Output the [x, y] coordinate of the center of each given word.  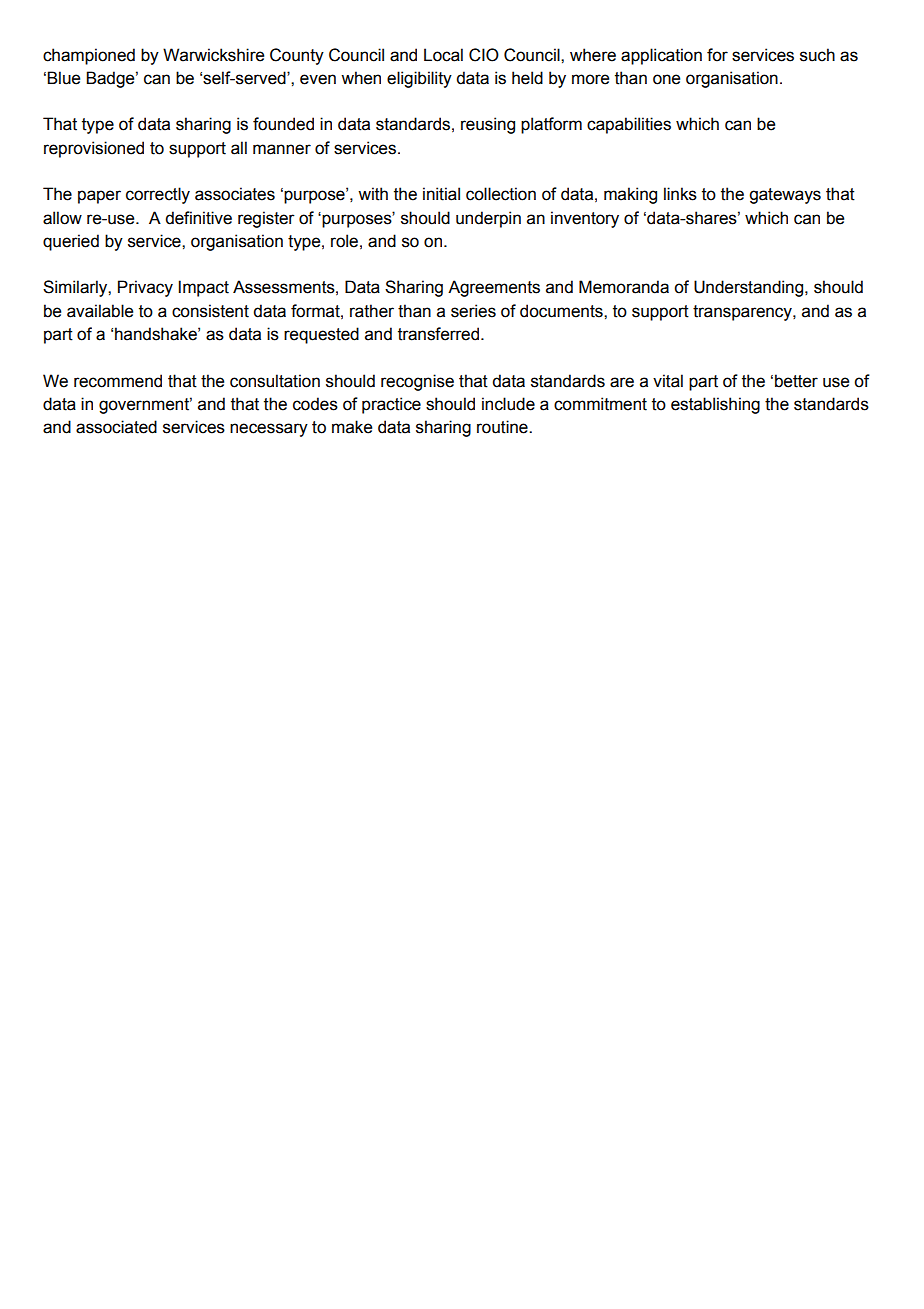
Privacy [145, 288]
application [661, 56]
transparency [743, 313]
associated [116, 427]
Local [443, 55]
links [680, 194]
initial [441, 194]
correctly [158, 195]
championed [89, 56]
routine [503, 427]
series [473, 311]
